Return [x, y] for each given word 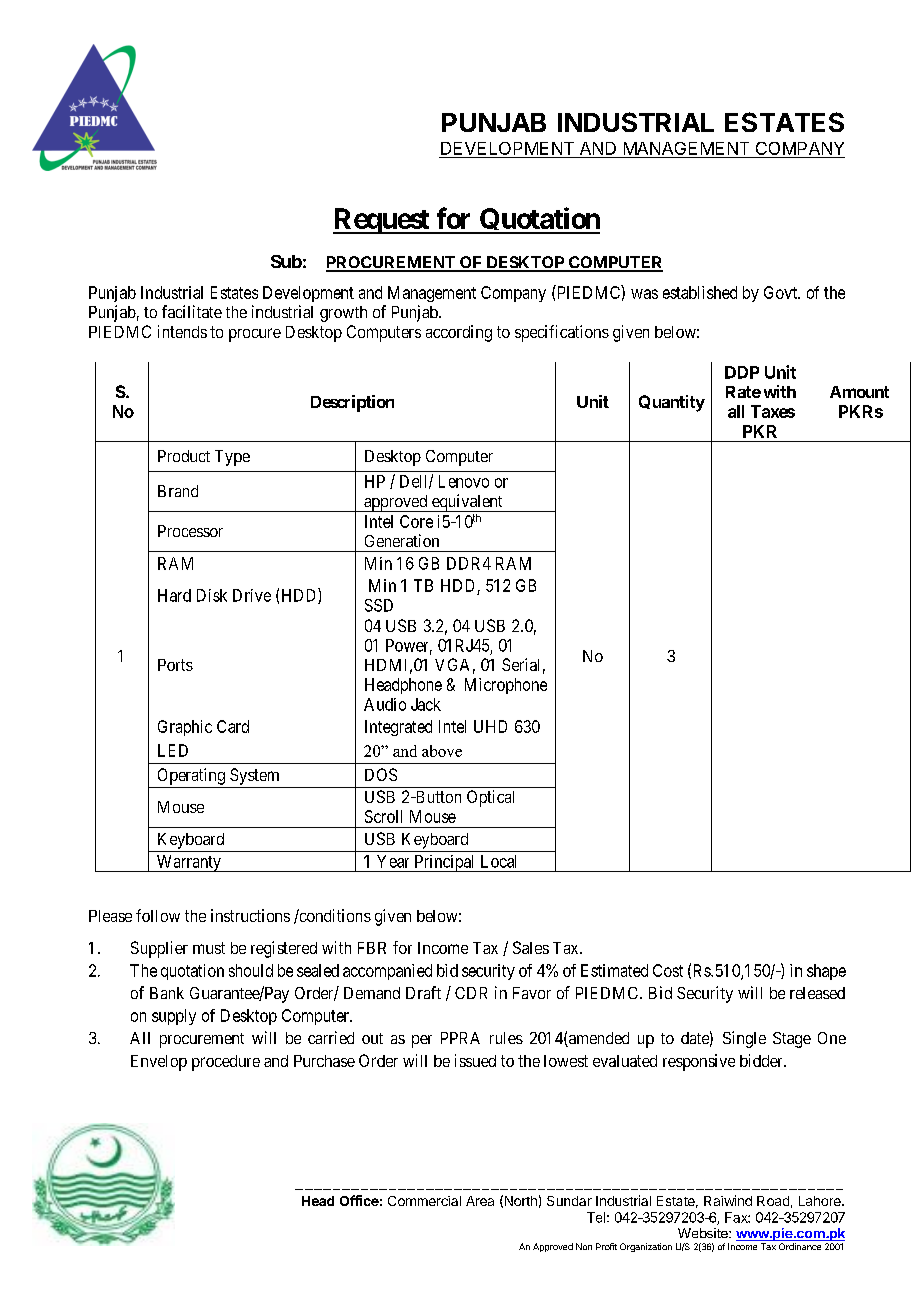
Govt [782, 292]
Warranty [188, 863]
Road [773, 1201]
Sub [286, 261]
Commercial [424, 1201]
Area [480, 1201]
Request [382, 221]
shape [826, 972]
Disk [212, 595]
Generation [402, 540]
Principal [445, 863]
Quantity [672, 403]
